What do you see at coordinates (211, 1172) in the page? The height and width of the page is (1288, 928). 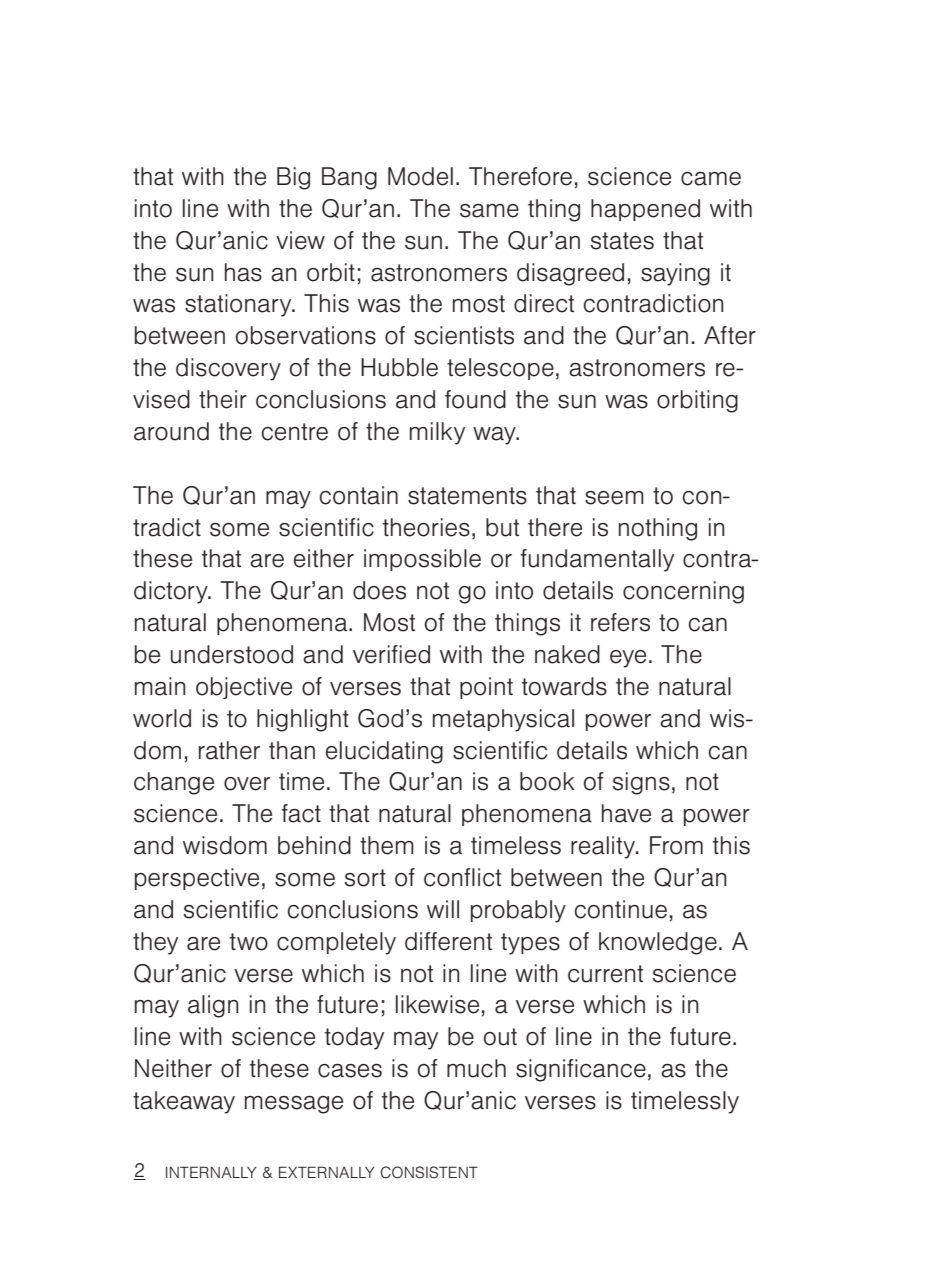 I see `INTERNALLY` at bounding box center [211, 1172].
